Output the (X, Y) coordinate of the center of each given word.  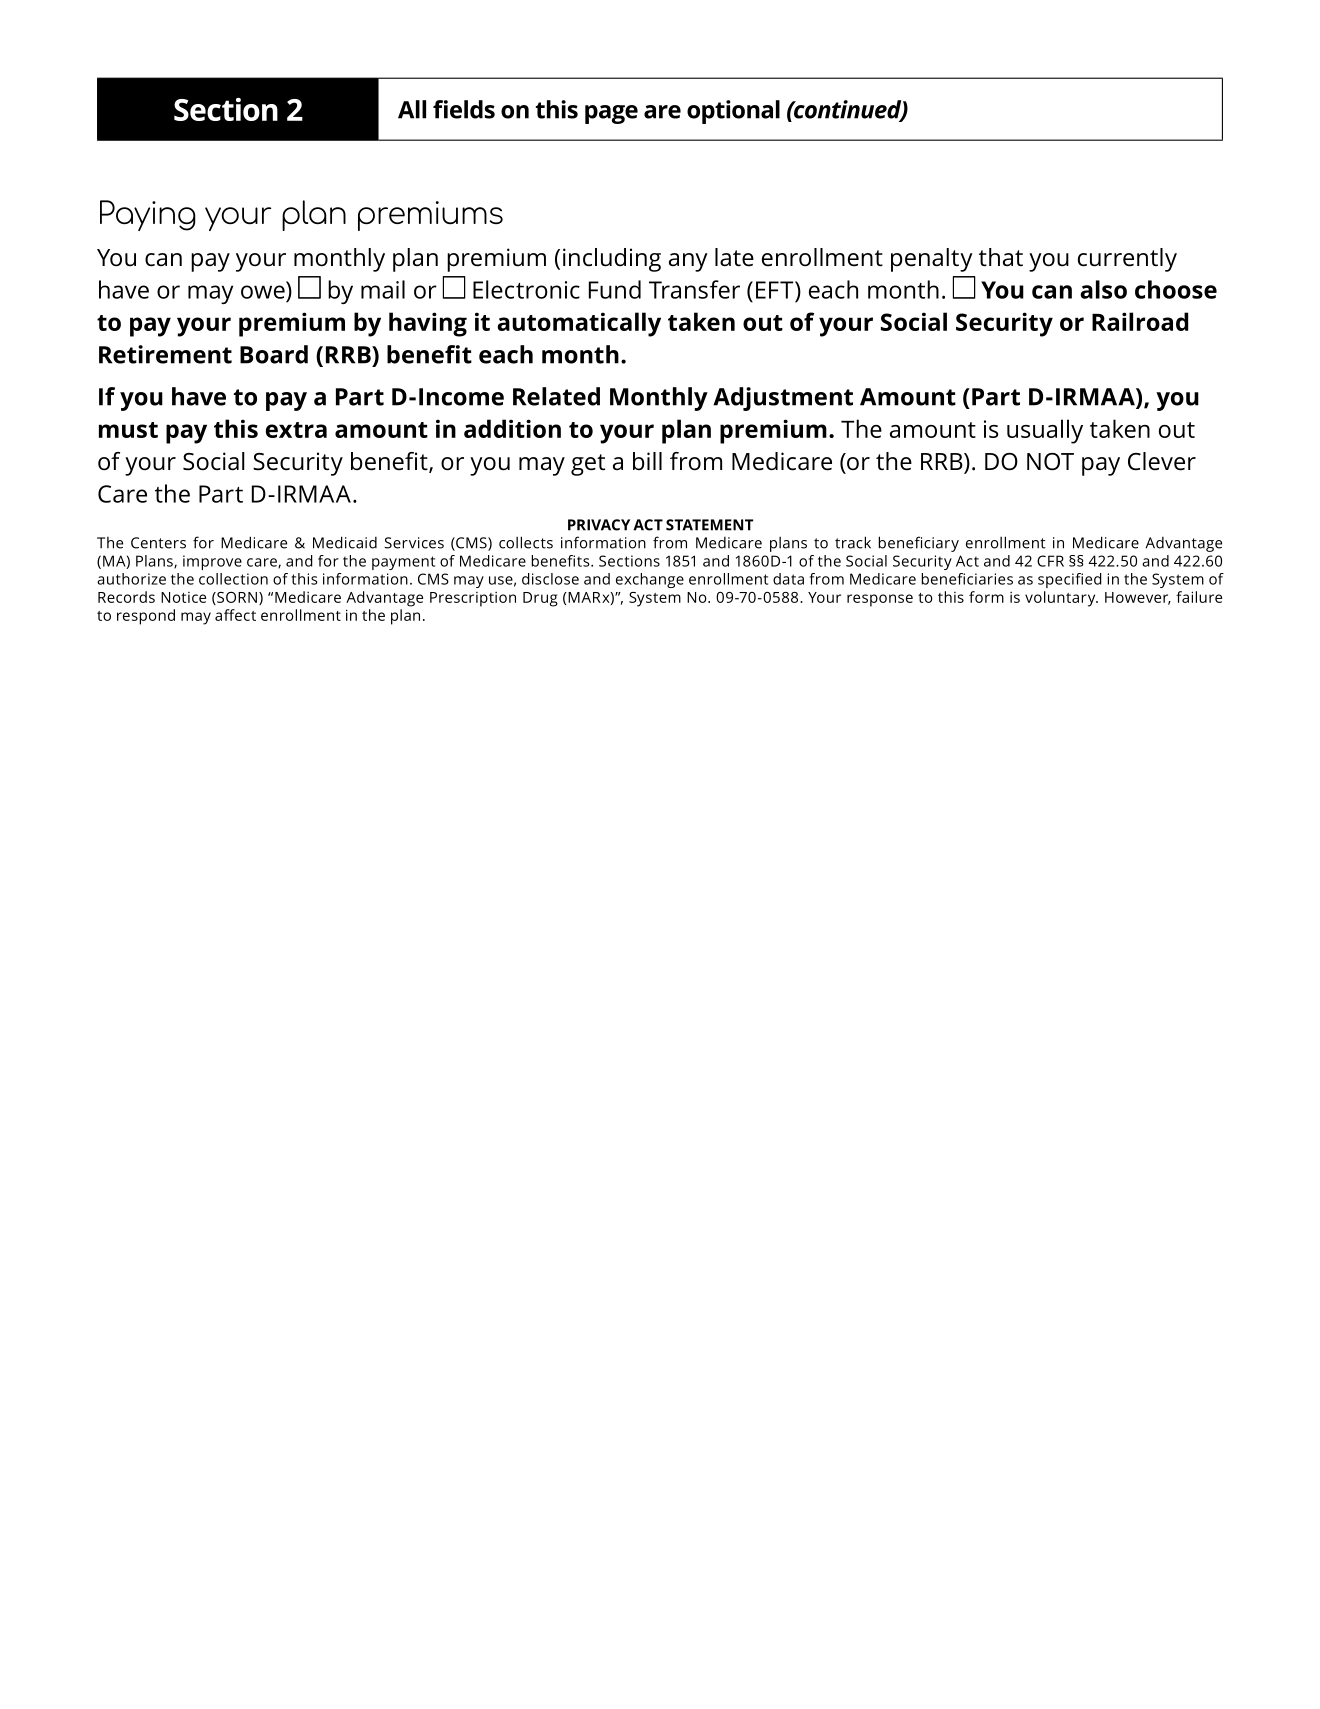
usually (1045, 431)
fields (464, 109)
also (1103, 289)
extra (296, 430)
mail (383, 289)
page (611, 114)
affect (235, 615)
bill (647, 461)
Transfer (694, 289)
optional (733, 112)
